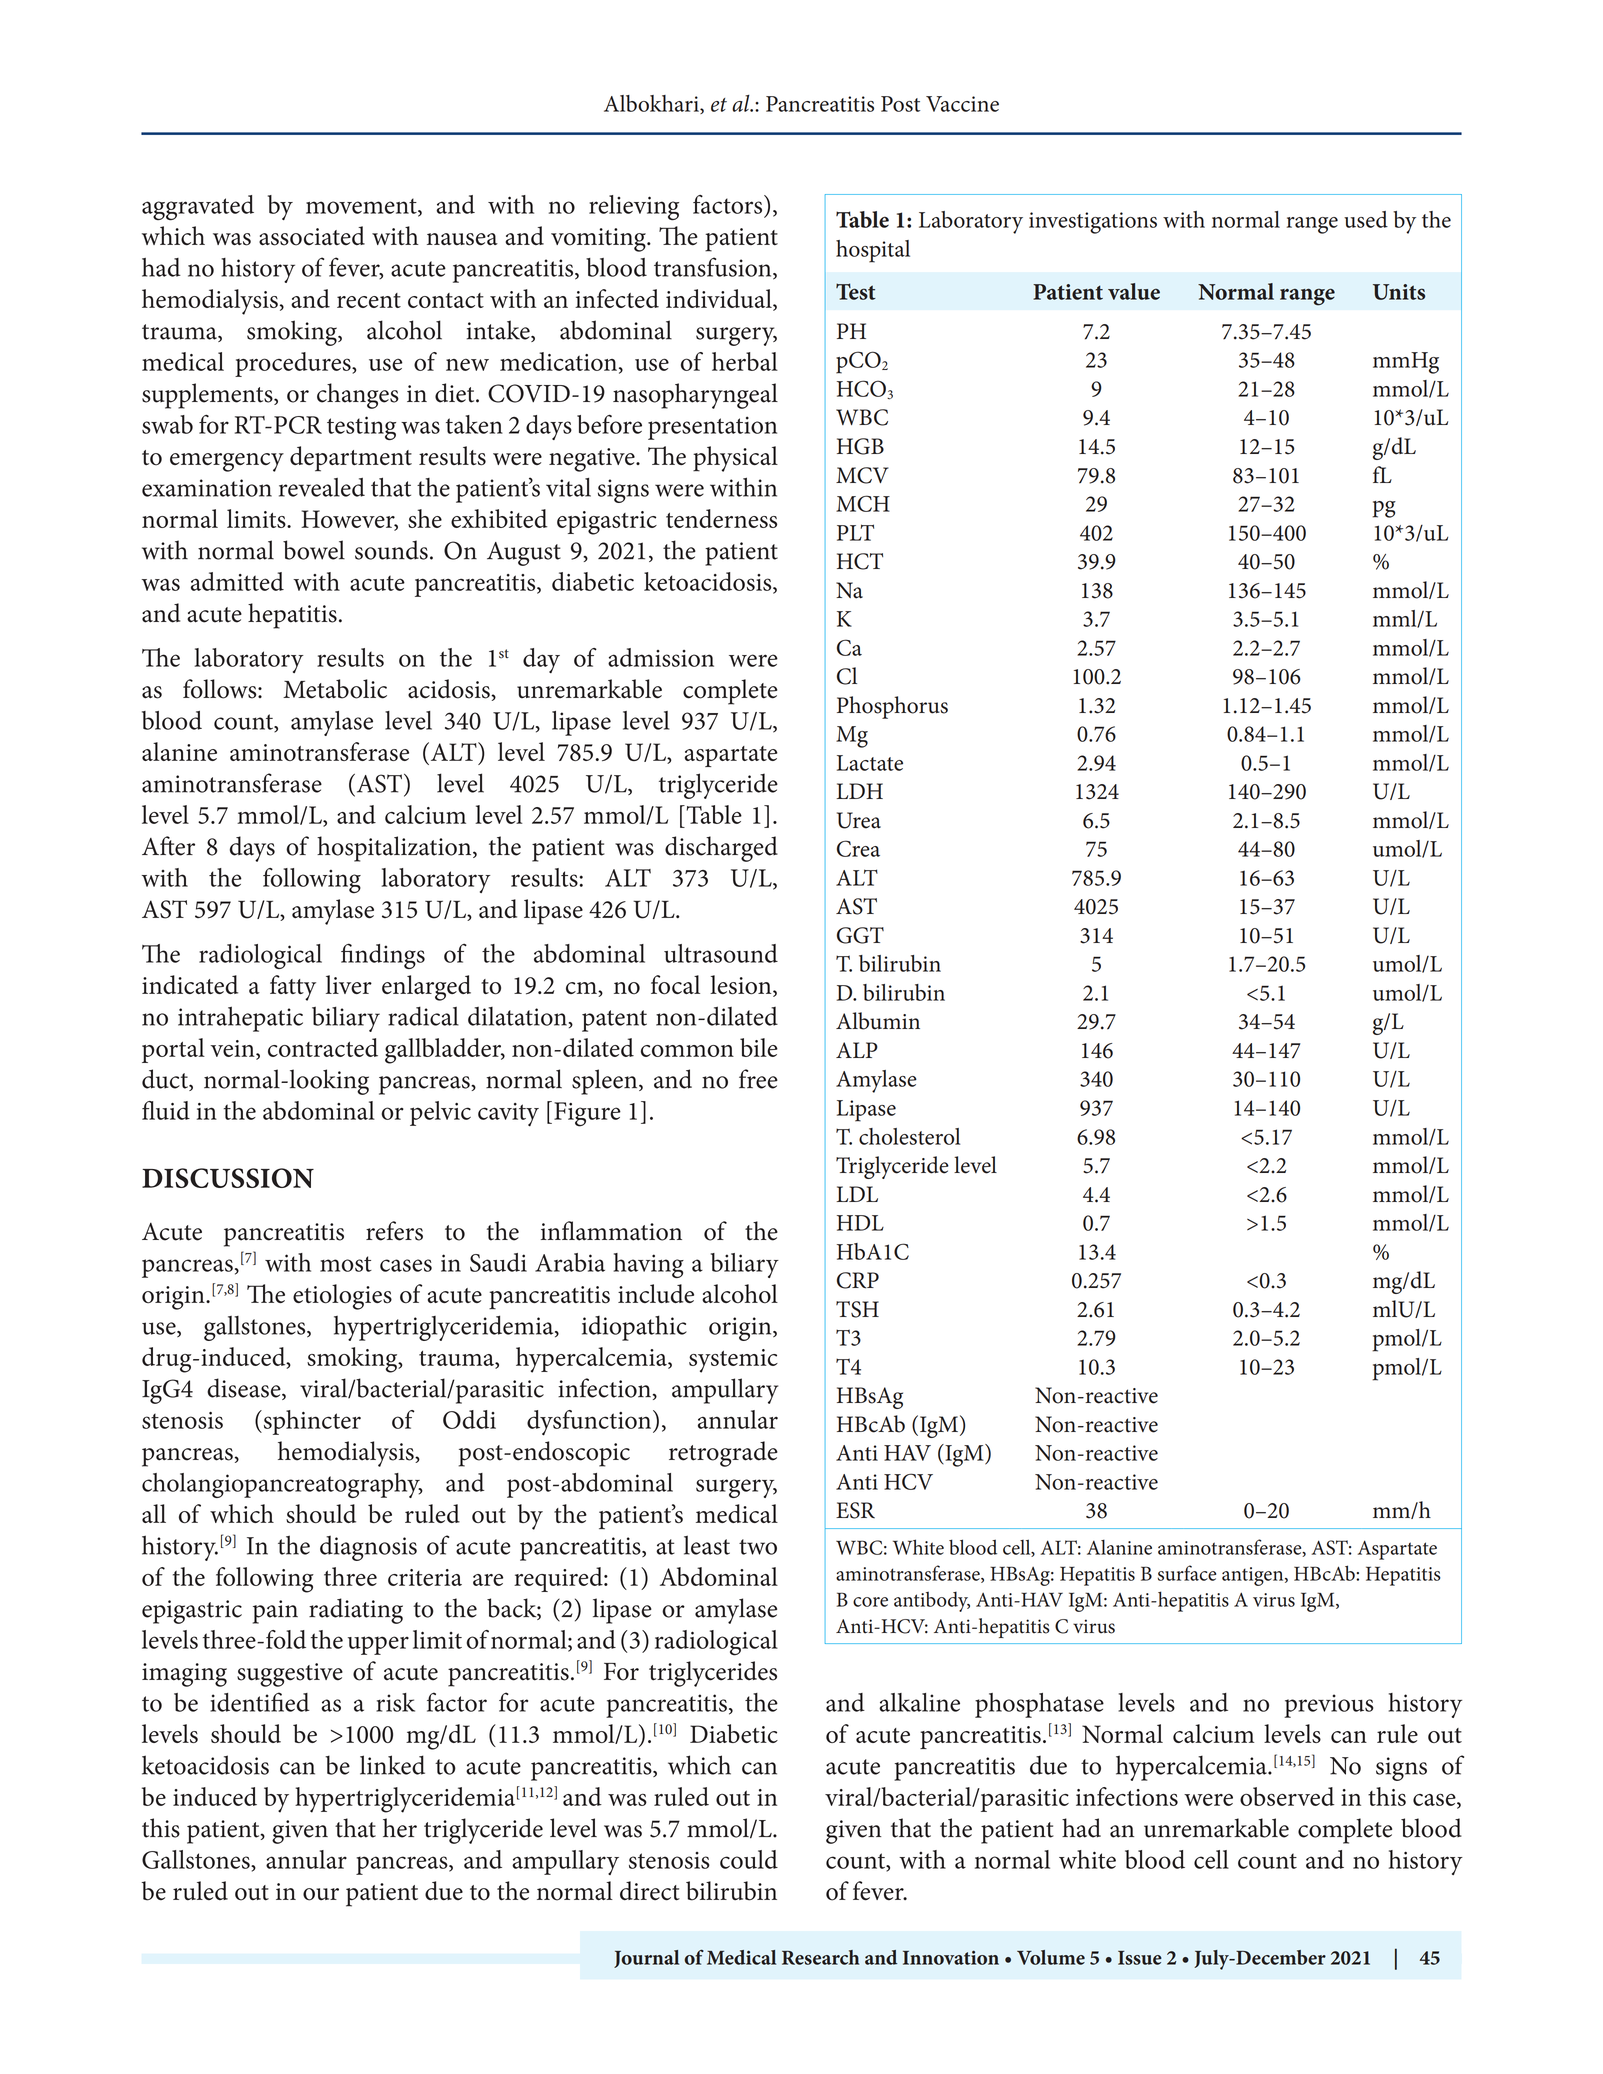 This document has height=2074, width=1603. I want to click on used, so click(1366, 219).
